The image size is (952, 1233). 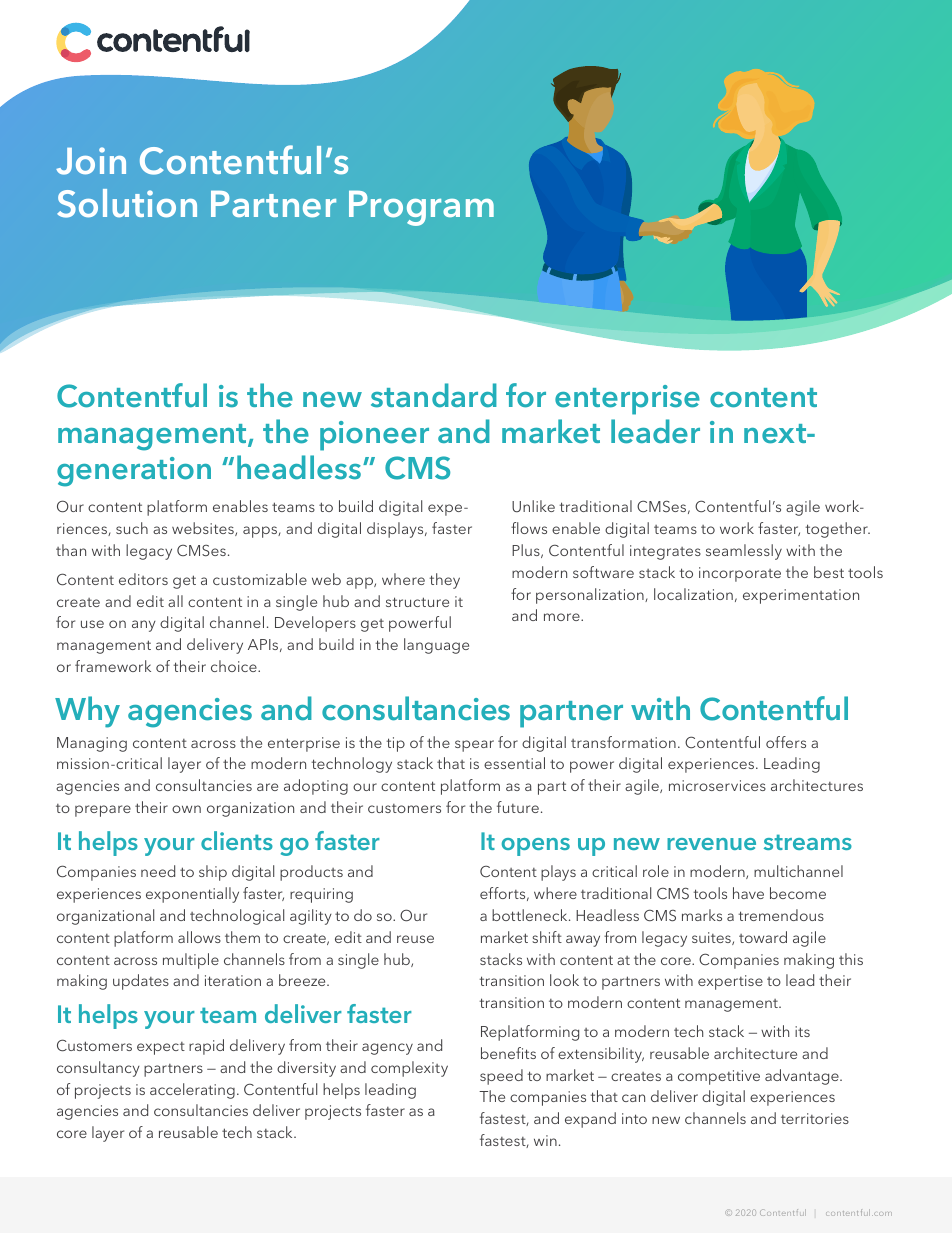 I want to click on standard, so click(x=434, y=395).
